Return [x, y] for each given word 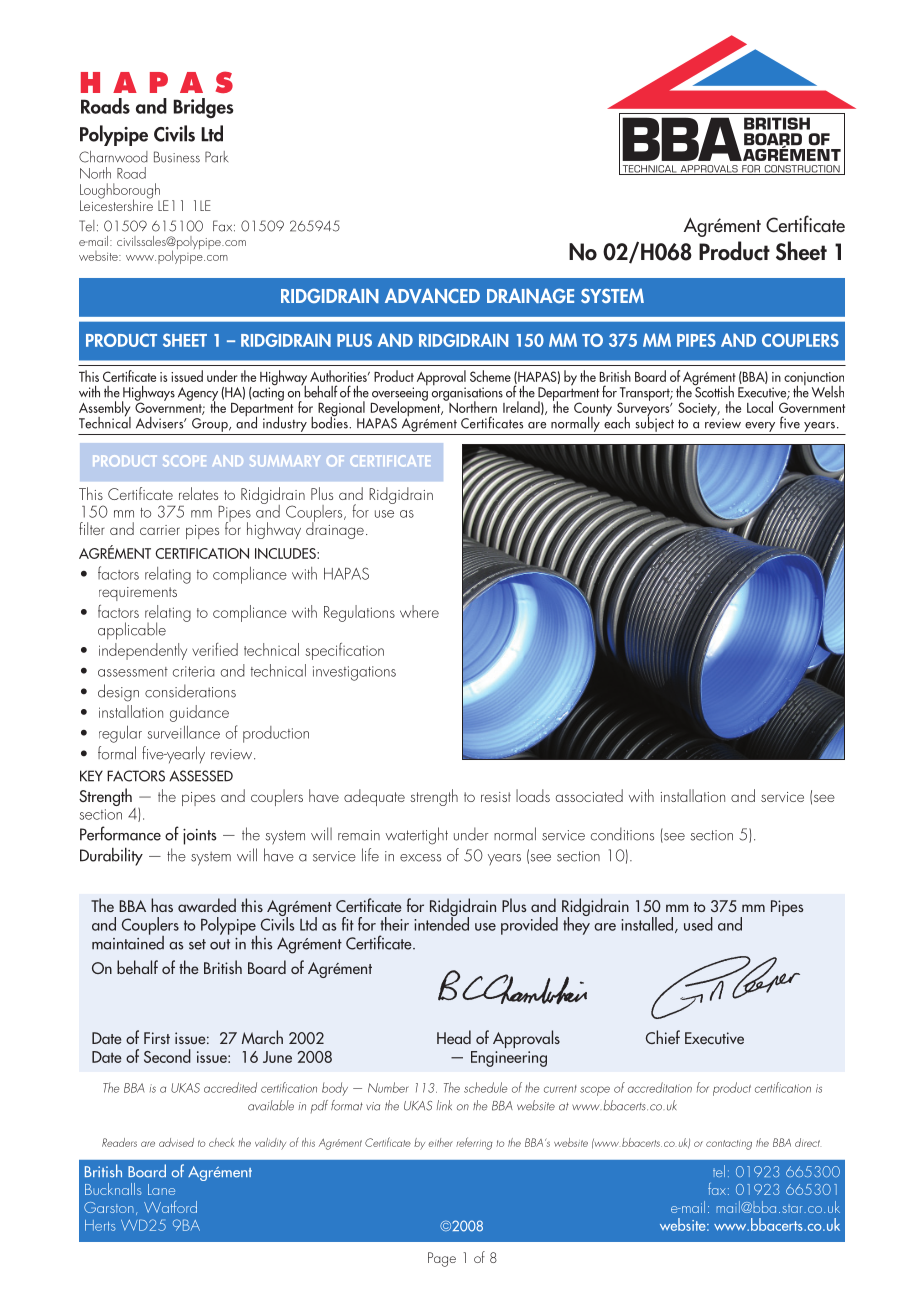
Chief [663, 1037]
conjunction [814, 380]
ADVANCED [432, 296]
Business [177, 157]
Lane [161, 1189]
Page [442, 1259]
